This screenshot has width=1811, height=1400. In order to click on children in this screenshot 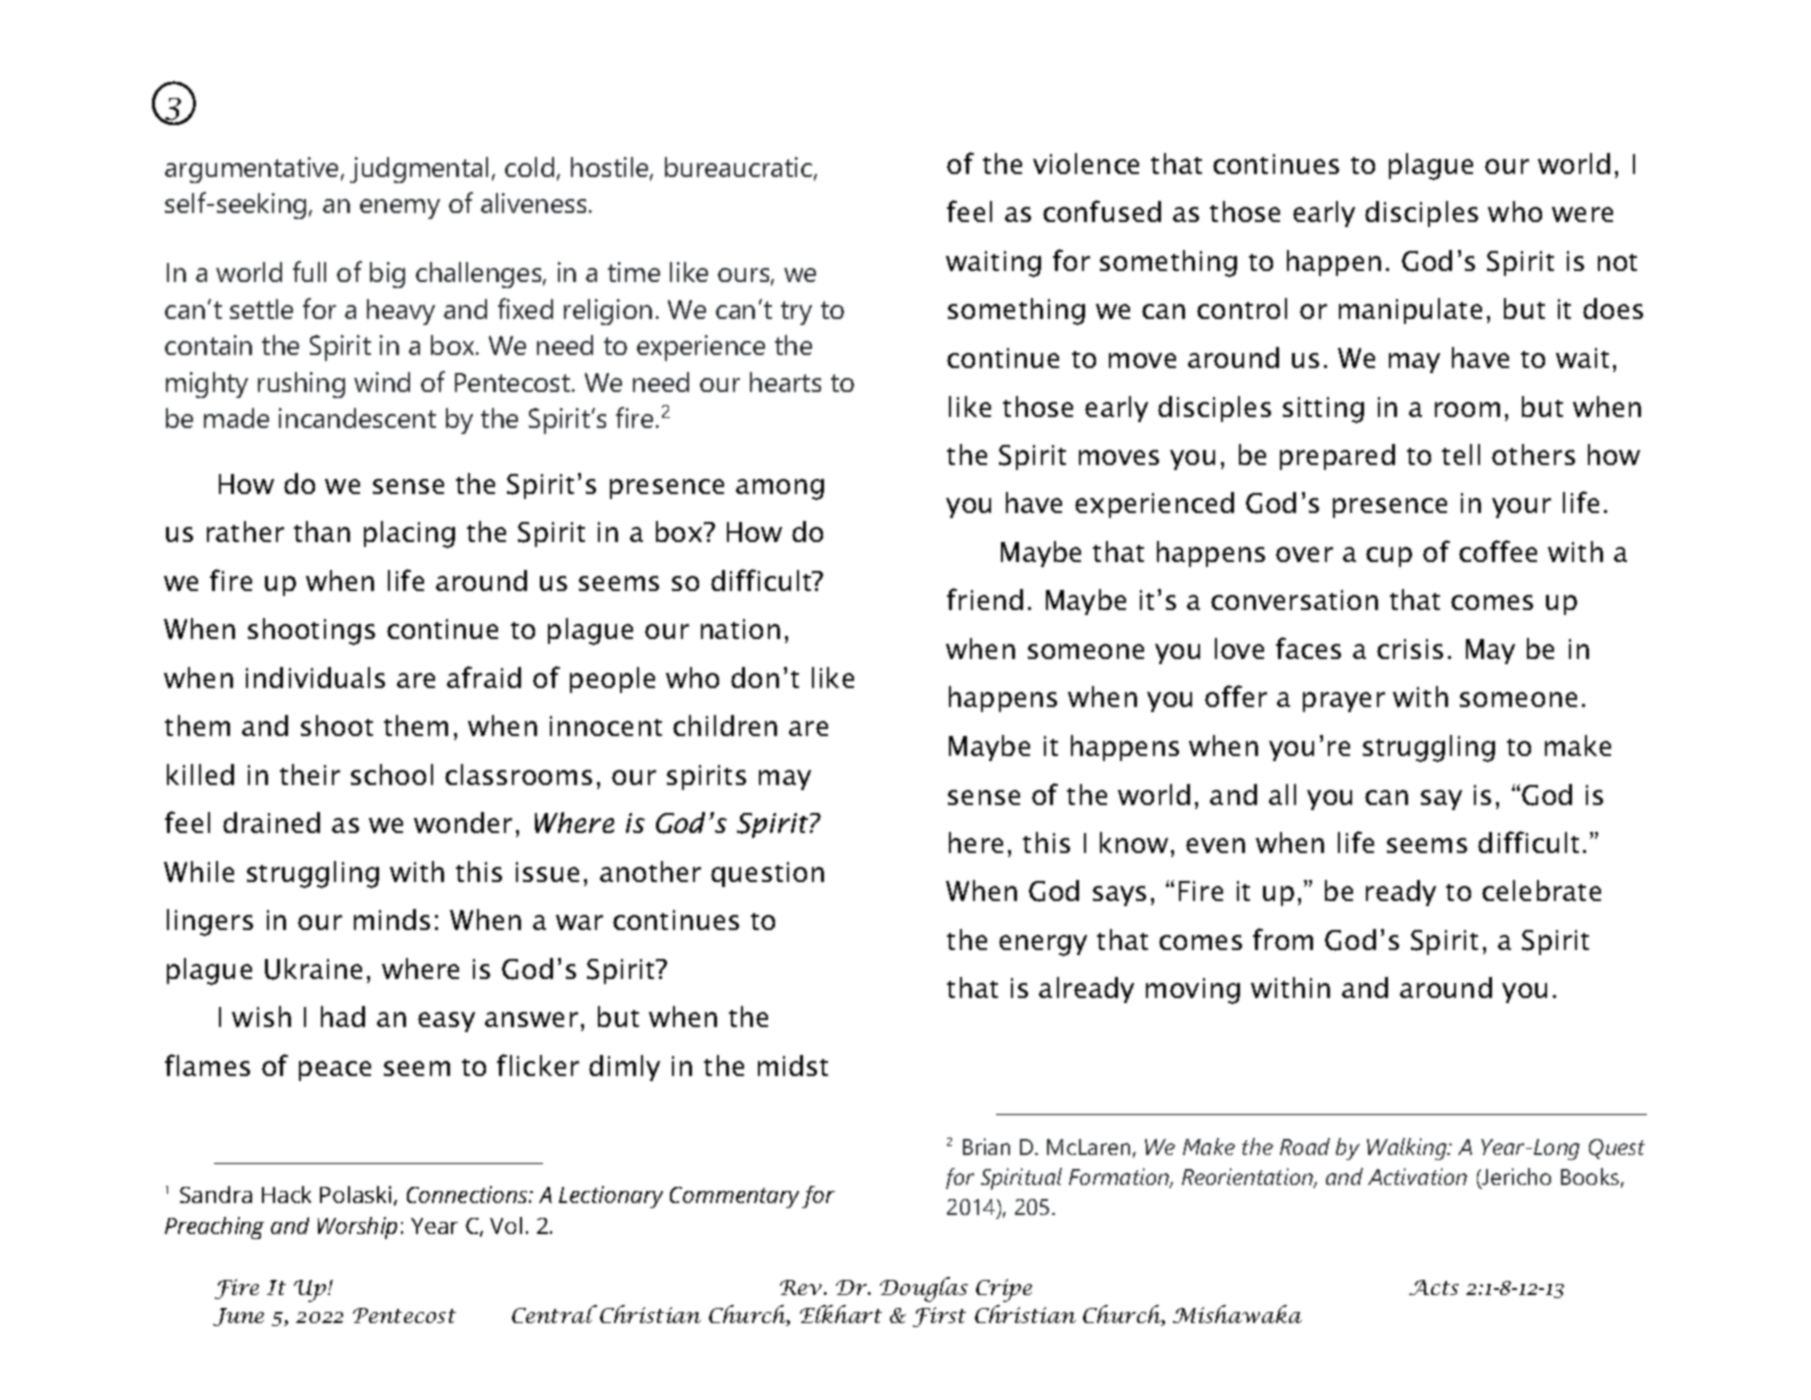, I will do `click(725, 725)`.
